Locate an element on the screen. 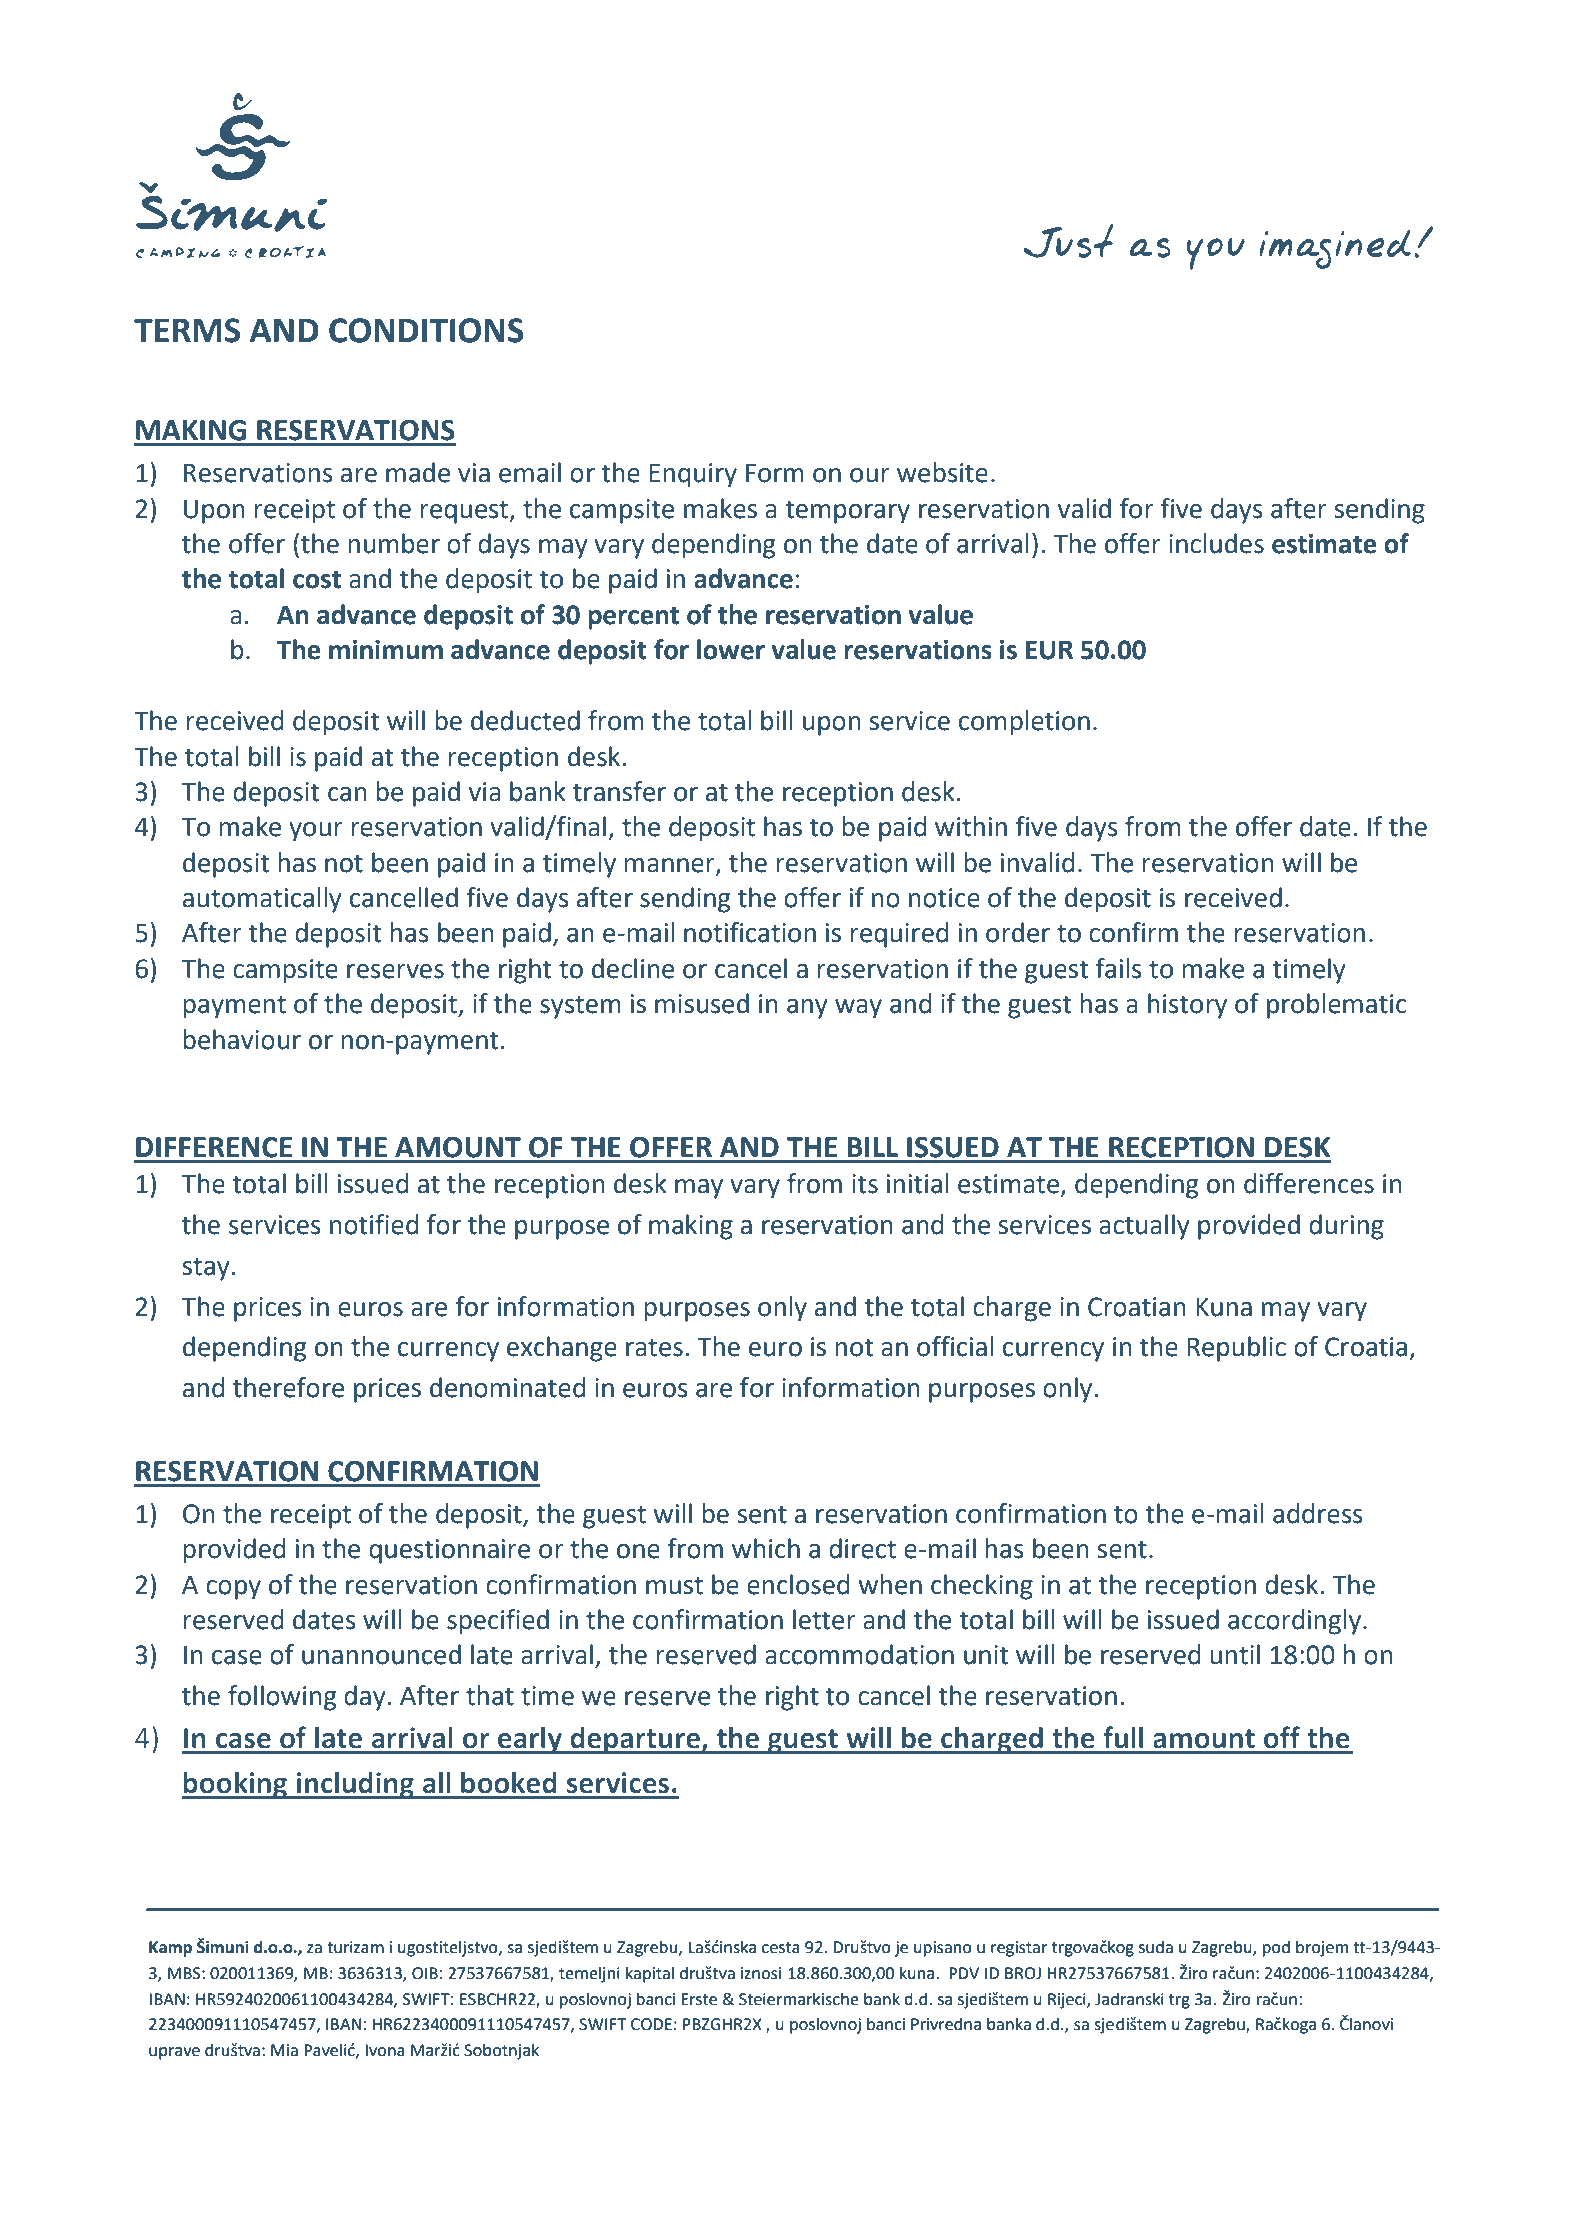  includes is located at coordinates (1216, 543).
